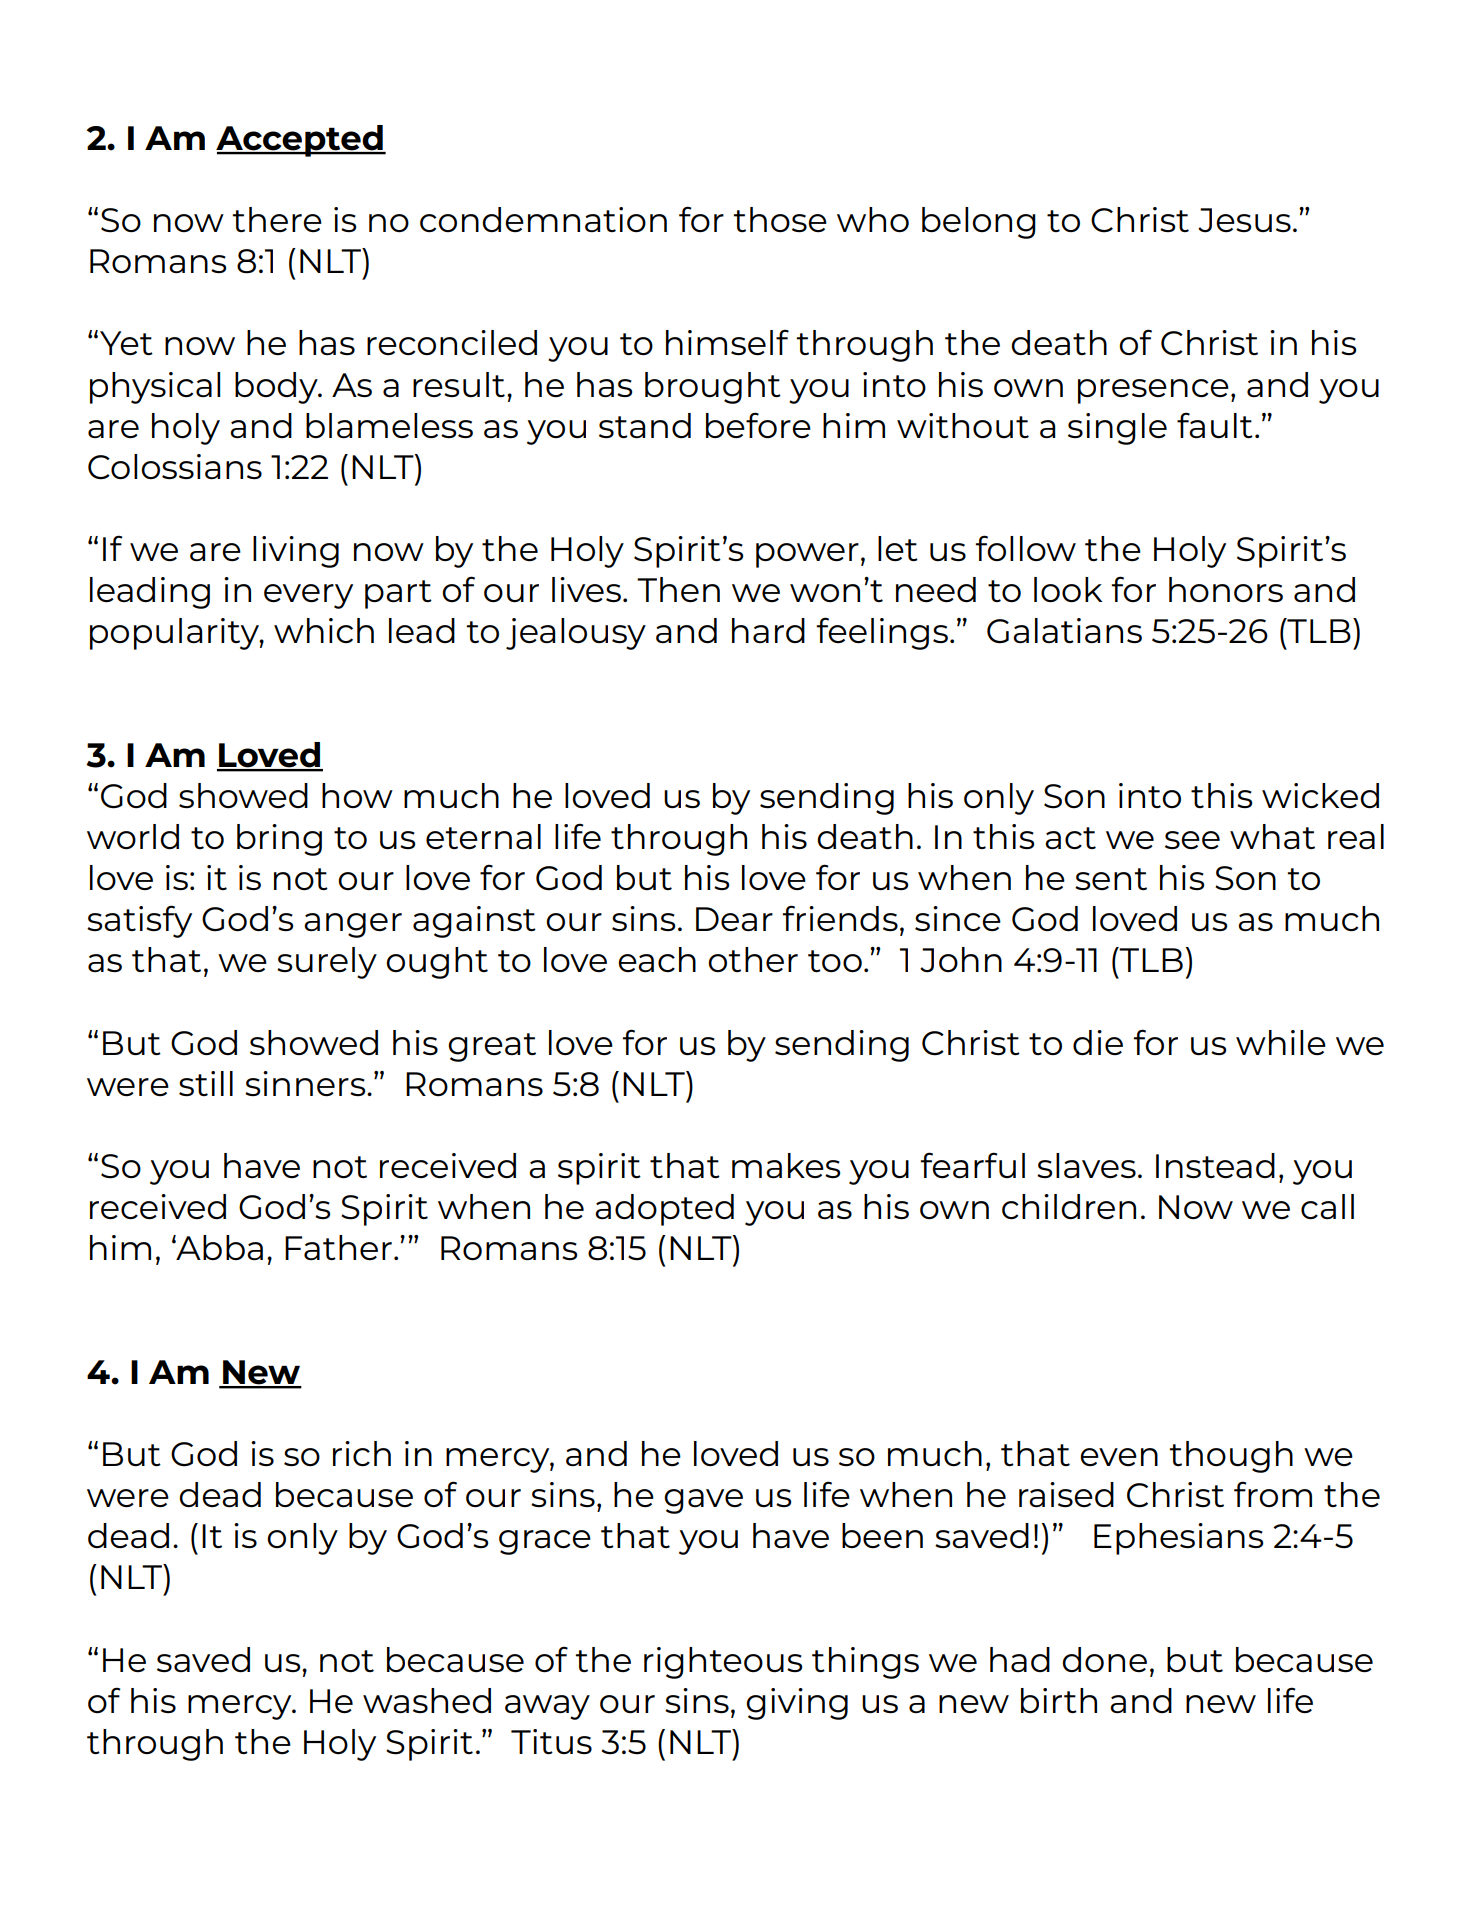 The width and height of the screenshot is (1475, 1909). I want to click on call, so click(1327, 1206).
